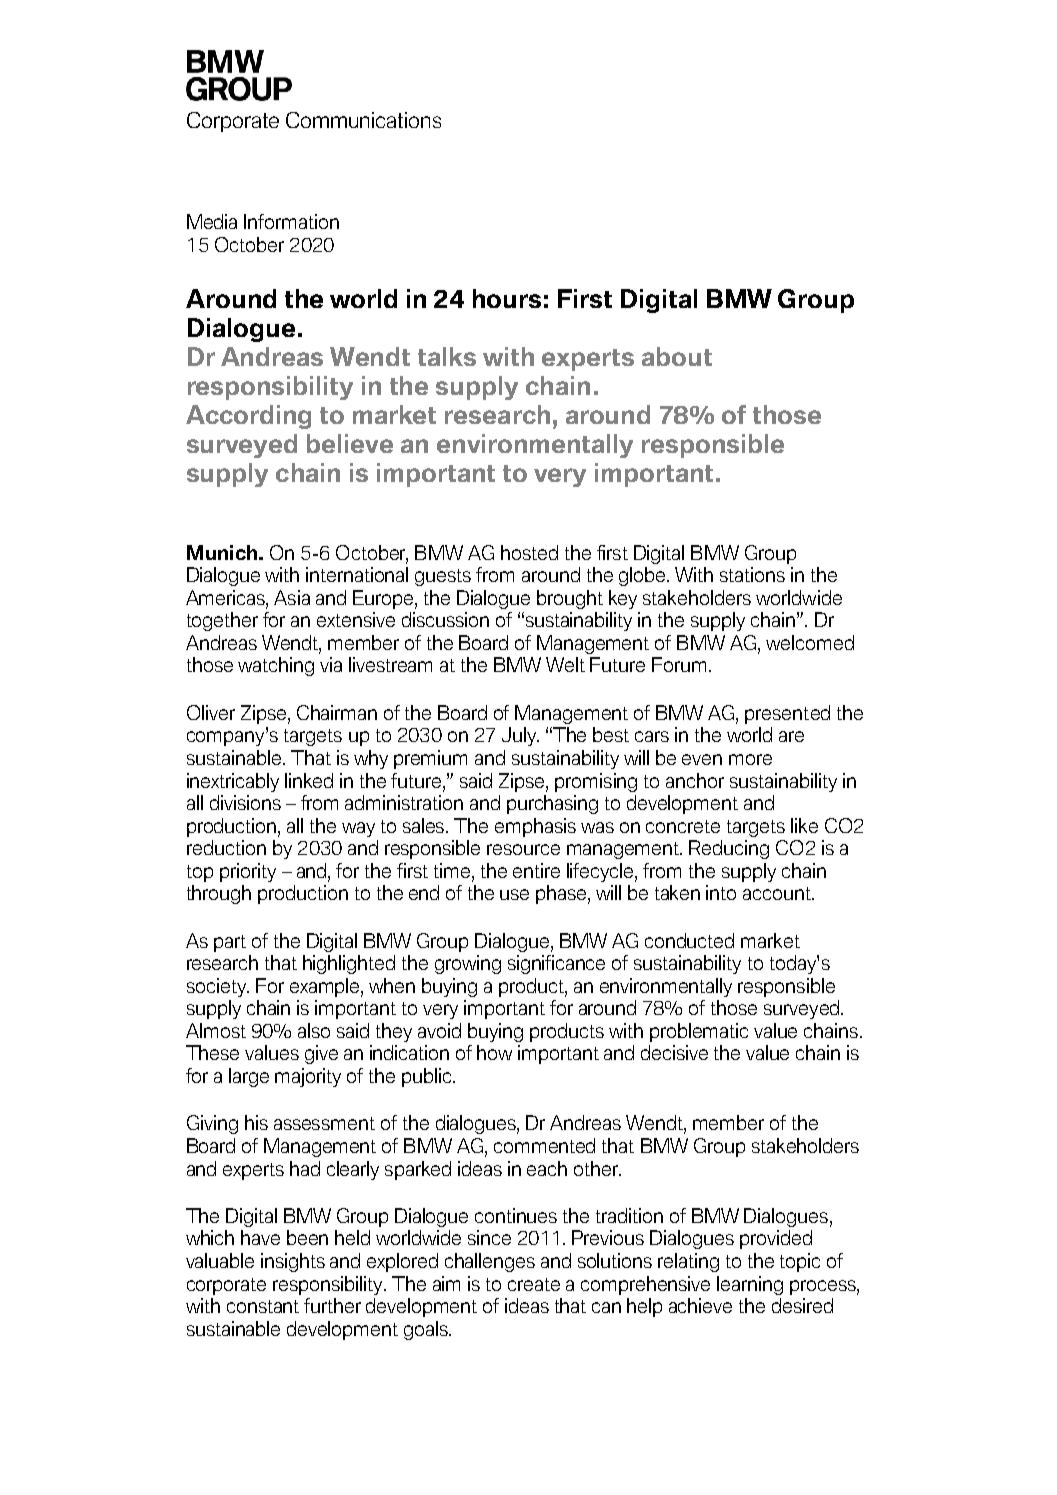 This screenshot has height=1495, width=1057. I want to click on Chairman, so click(337, 712).
